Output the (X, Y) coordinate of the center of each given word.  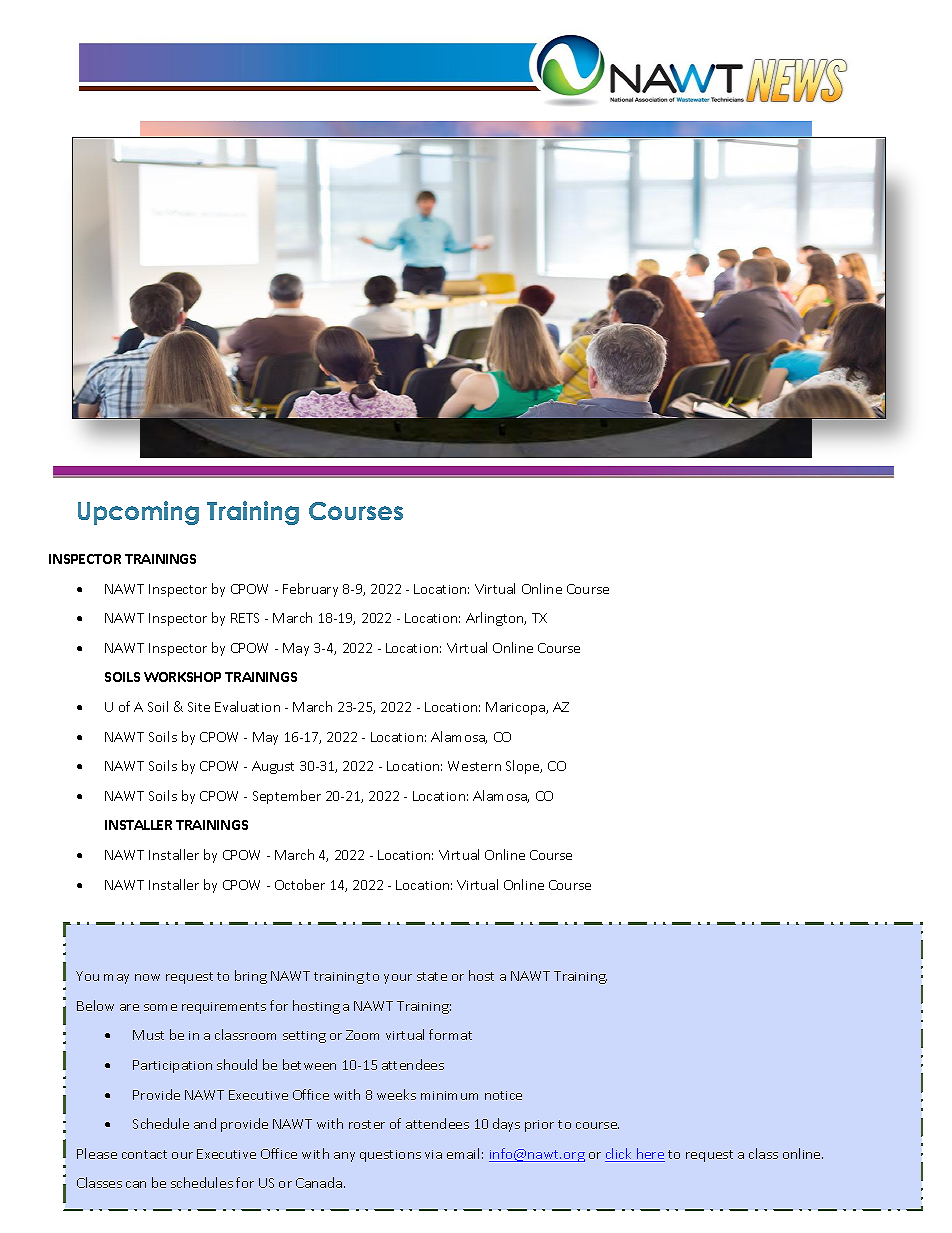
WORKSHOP (182, 677)
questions (390, 1156)
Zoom (362, 1035)
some (160, 1007)
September (287, 797)
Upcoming (138, 513)
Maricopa (516, 708)
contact (144, 1154)
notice (503, 1095)
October (300, 884)
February (310, 590)
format (450, 1034)
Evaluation (247, 706)
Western (474, 766)
